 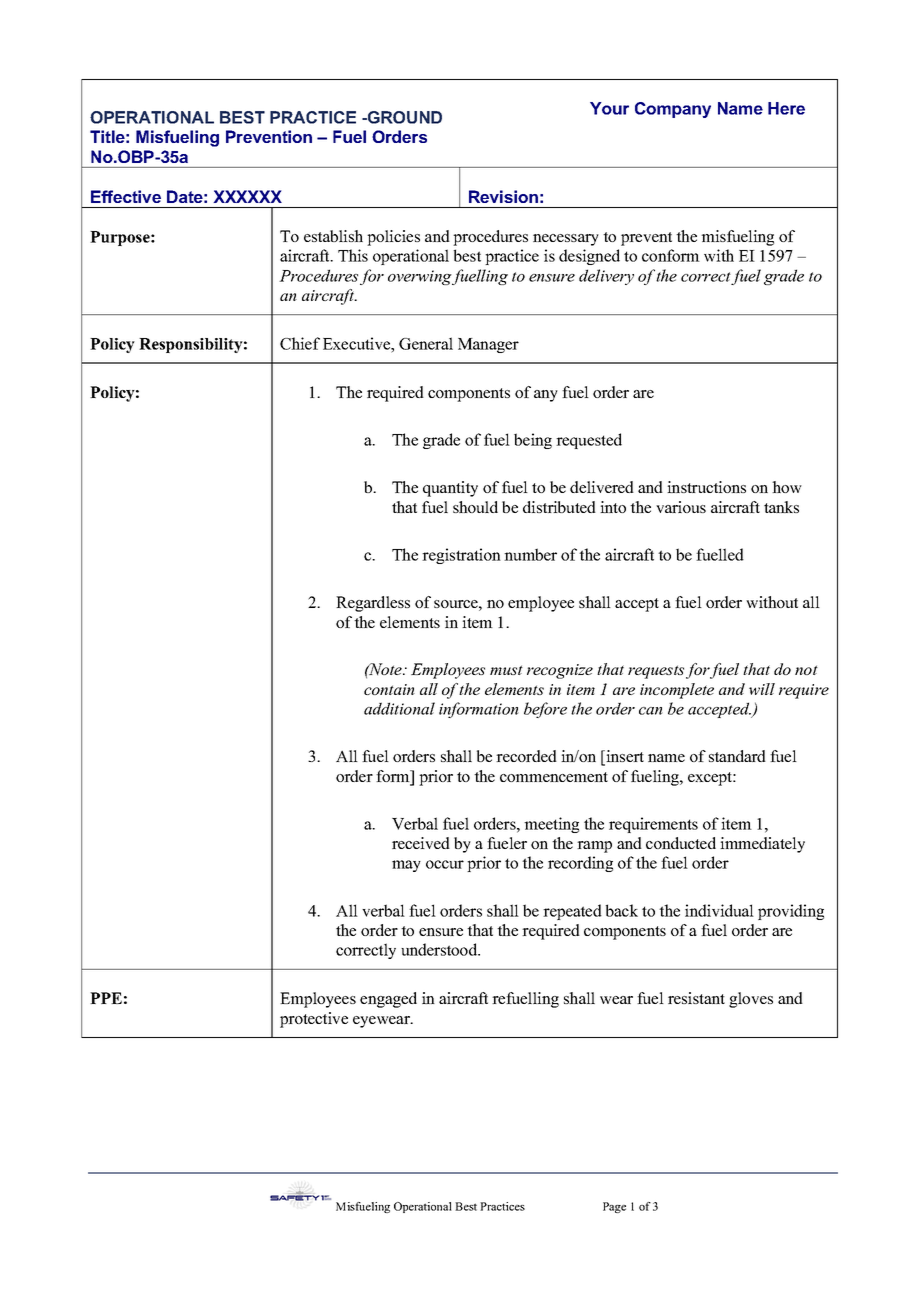 I want to click on conducted, so click(x=681, y=843).
